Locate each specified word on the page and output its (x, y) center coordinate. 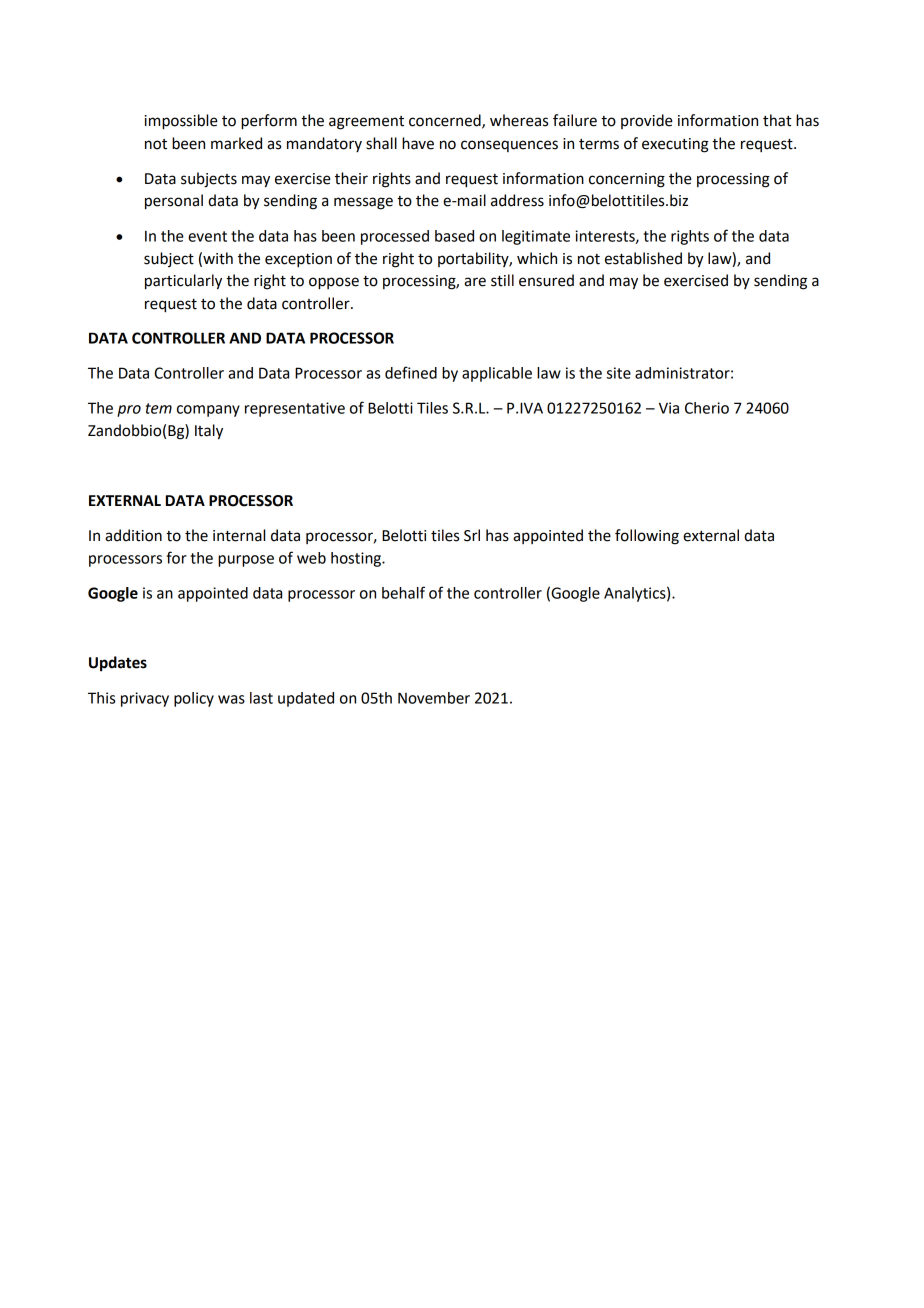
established (643, 258)
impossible (181, 122)
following (647, 537)
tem (159, 408)
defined (411, 372)
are (475, 282)
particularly (183, 282)
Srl (472, 535)
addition (133, 535)
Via (669, 408)
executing (675, 145)
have (418, 143)
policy (194, 699)
